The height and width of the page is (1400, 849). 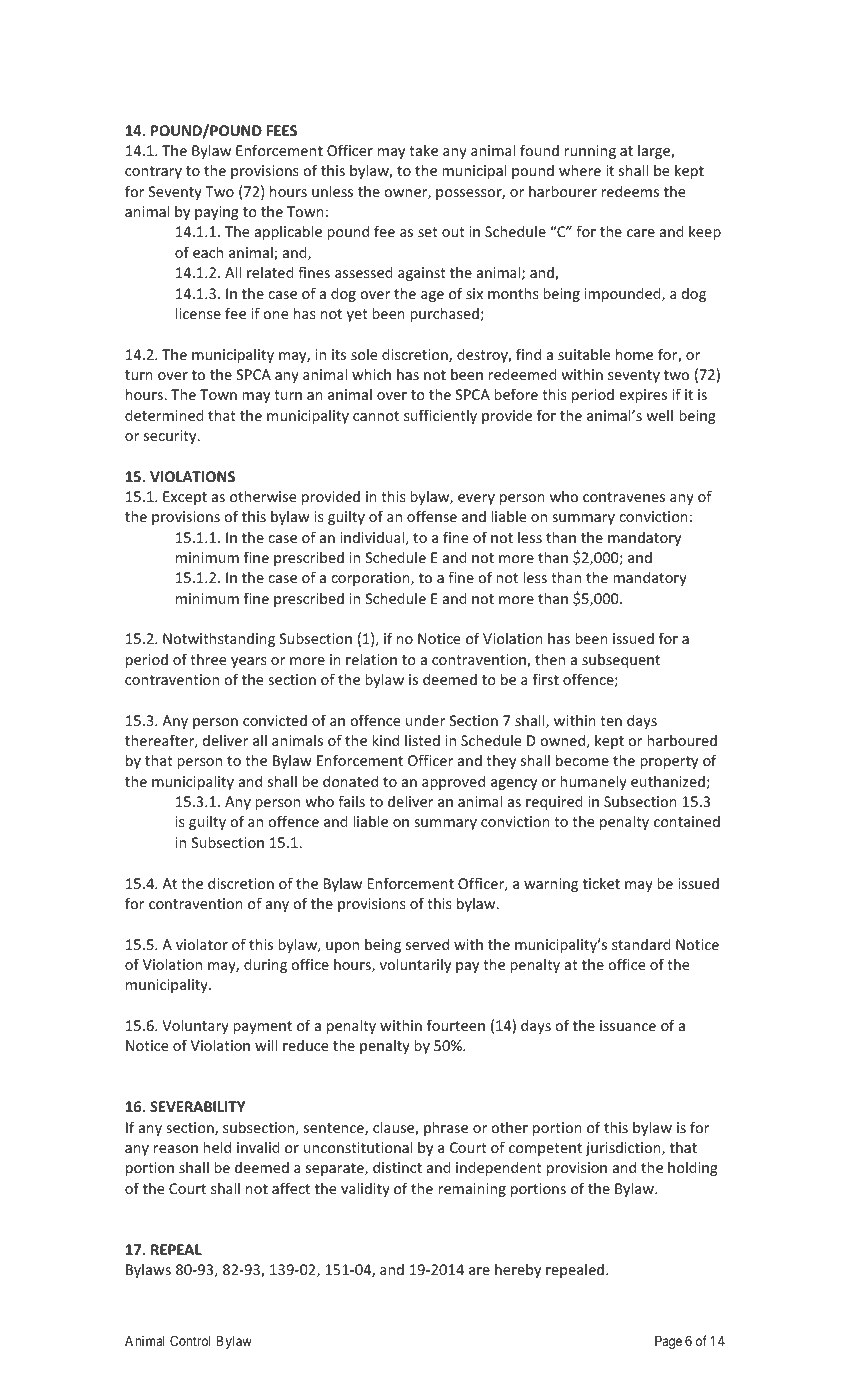 What do you see at coordinates (422, 740) in the page?
I see `listed` at bounding box center [422, 740].
